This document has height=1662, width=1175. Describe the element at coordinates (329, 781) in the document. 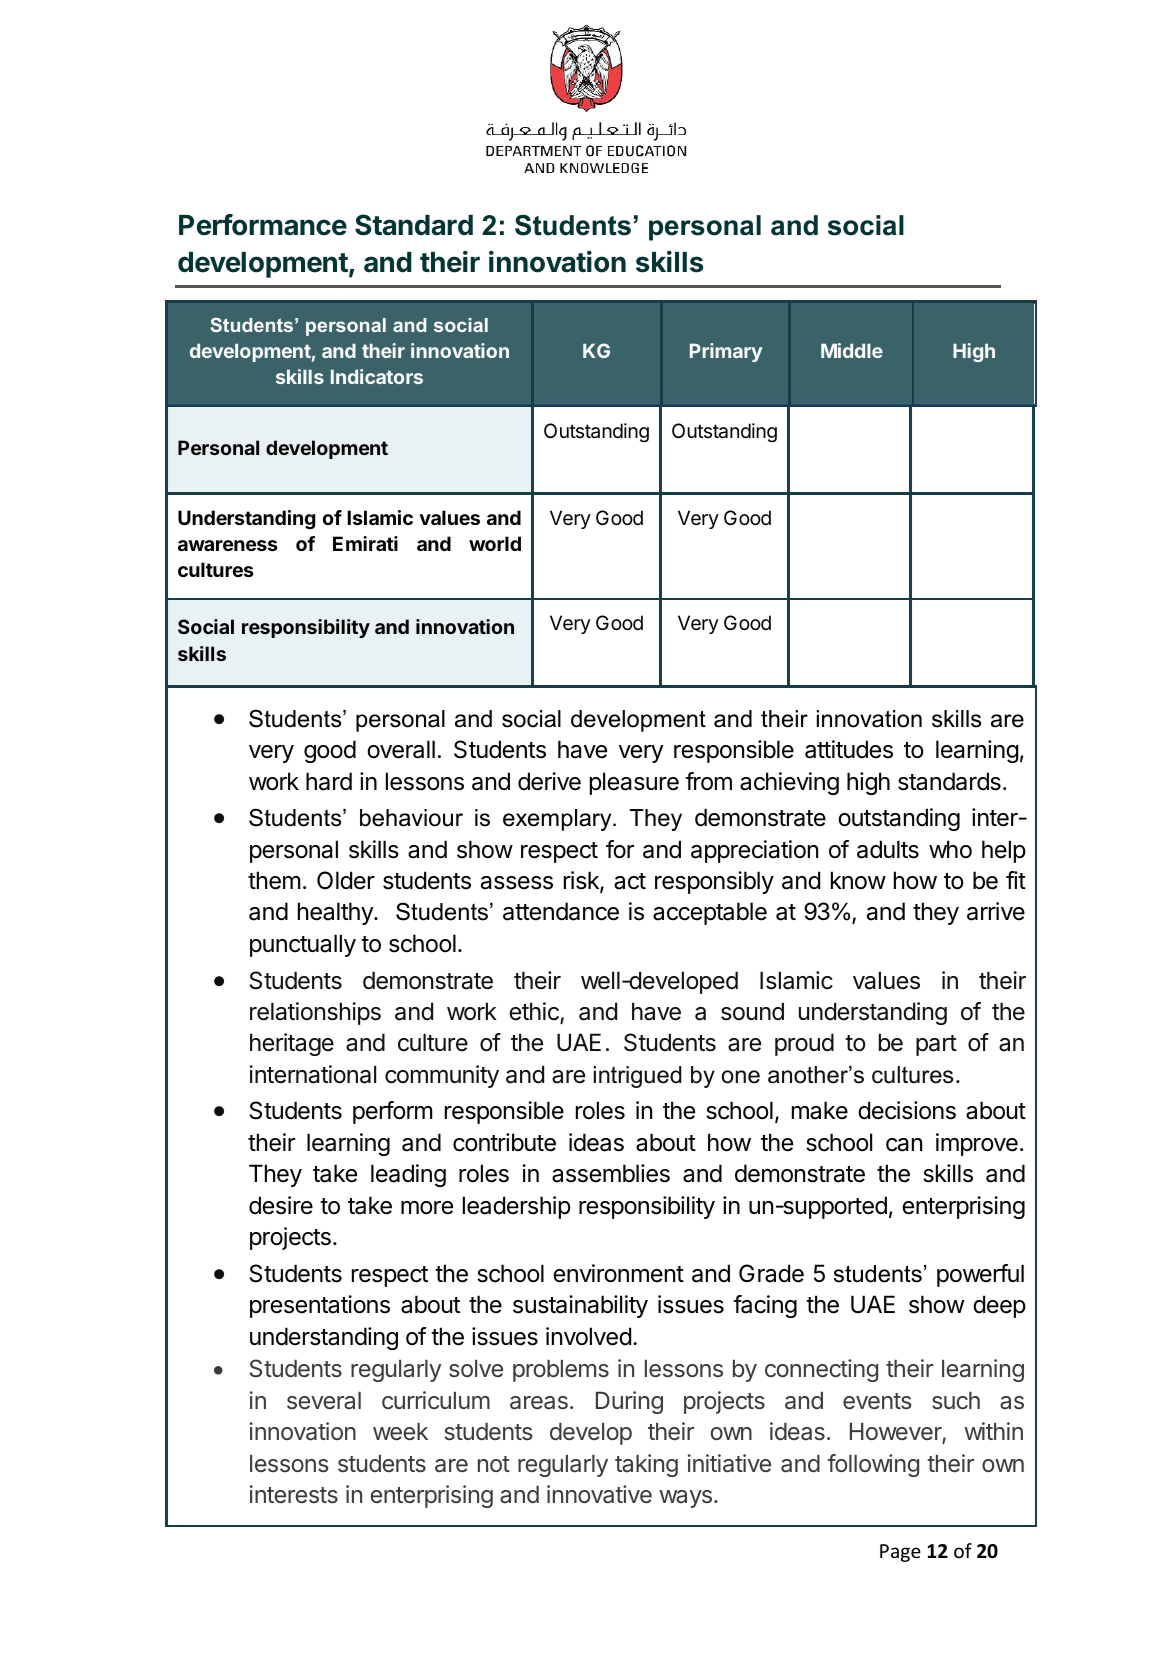

I see `hard` at that location.
